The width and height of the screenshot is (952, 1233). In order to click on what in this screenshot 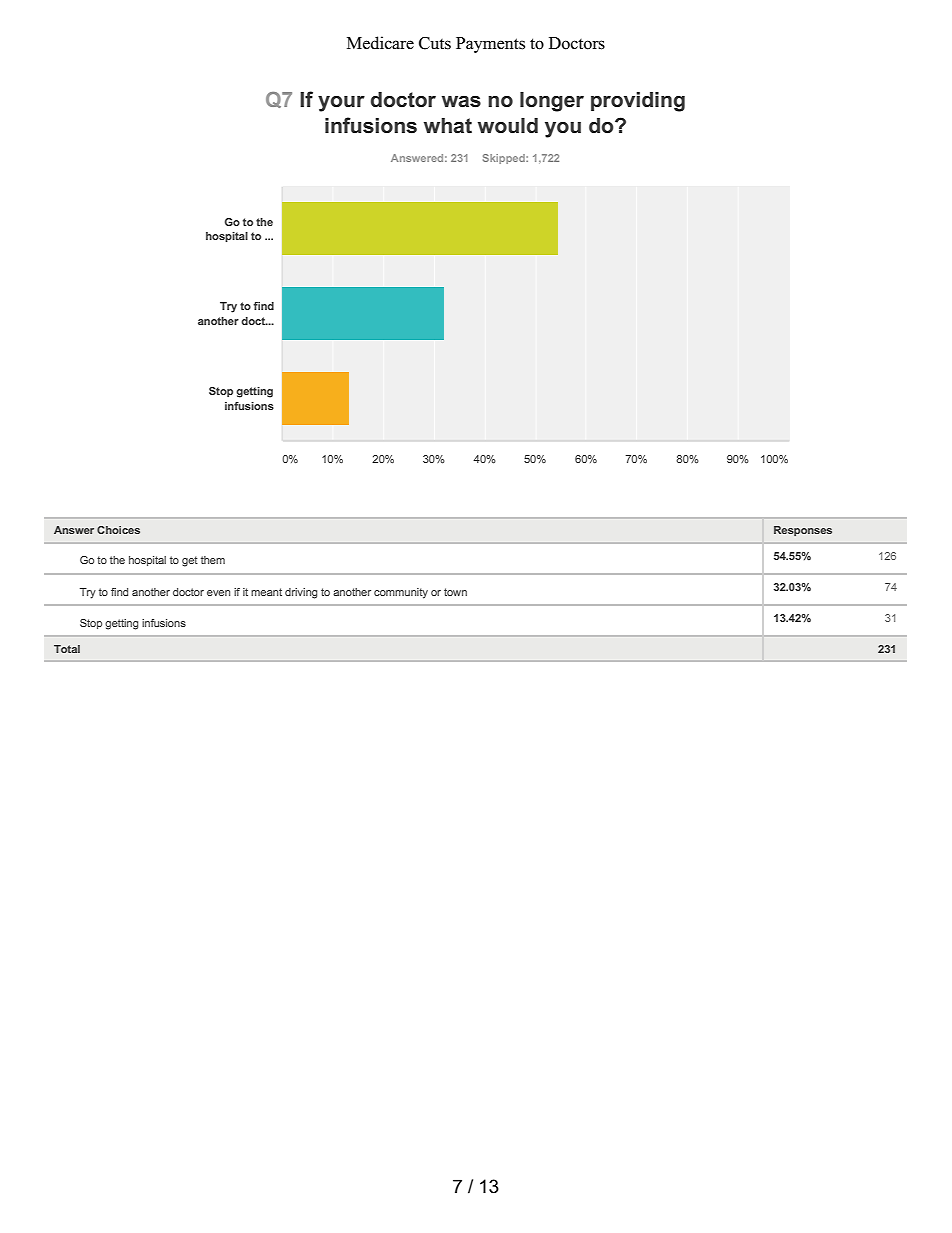, I will do `click(448, 126)`.
